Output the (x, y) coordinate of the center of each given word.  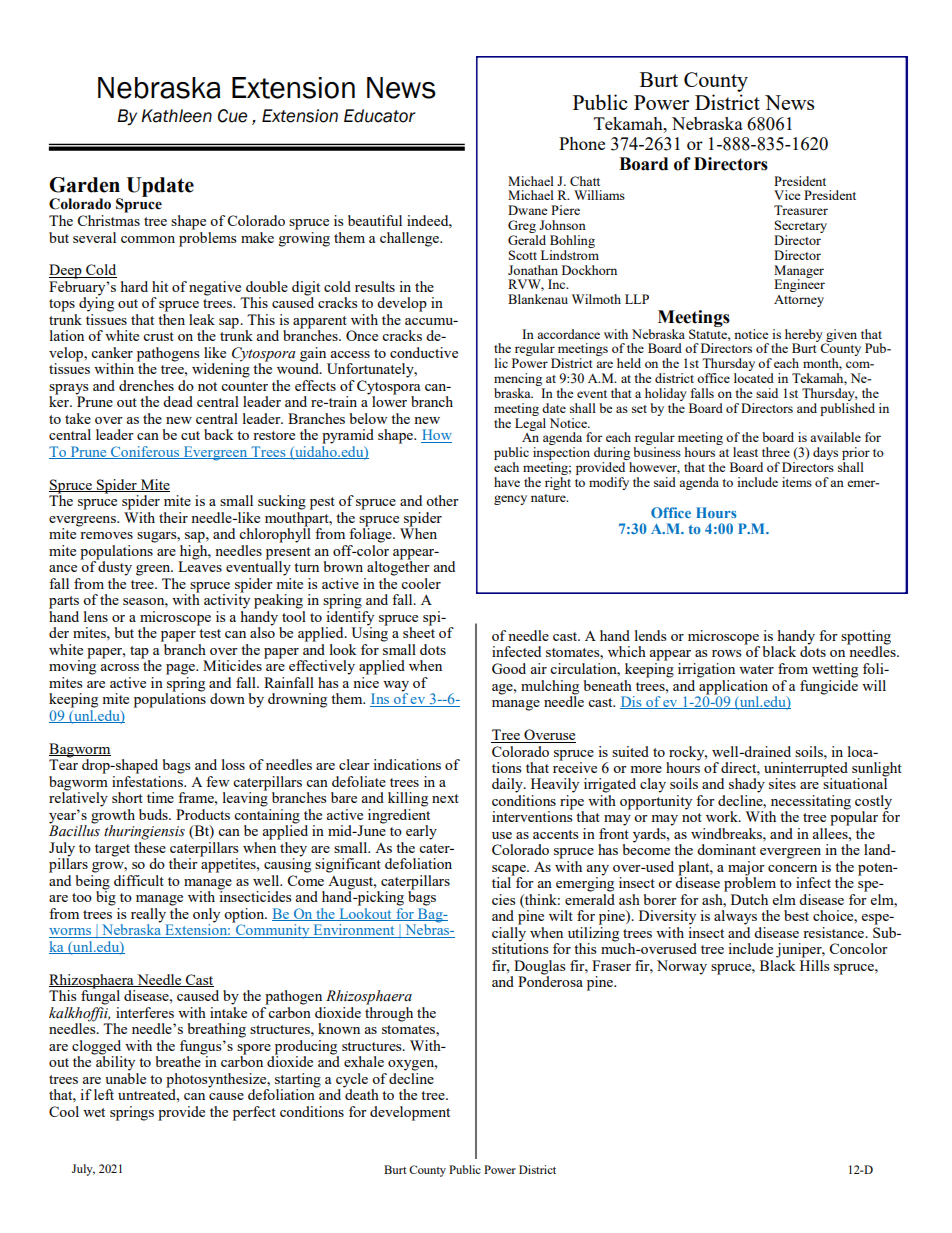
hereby (805, 336)
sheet (419, 631)
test (210, 633)
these (150, 846)
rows (727, 653)
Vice (787, 195)
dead (178, 401)
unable (125, 1077)
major (746, 869)
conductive (424, 352)
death (361, 1093)
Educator (380, 116)
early (421, 832)
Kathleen (176, 116)
